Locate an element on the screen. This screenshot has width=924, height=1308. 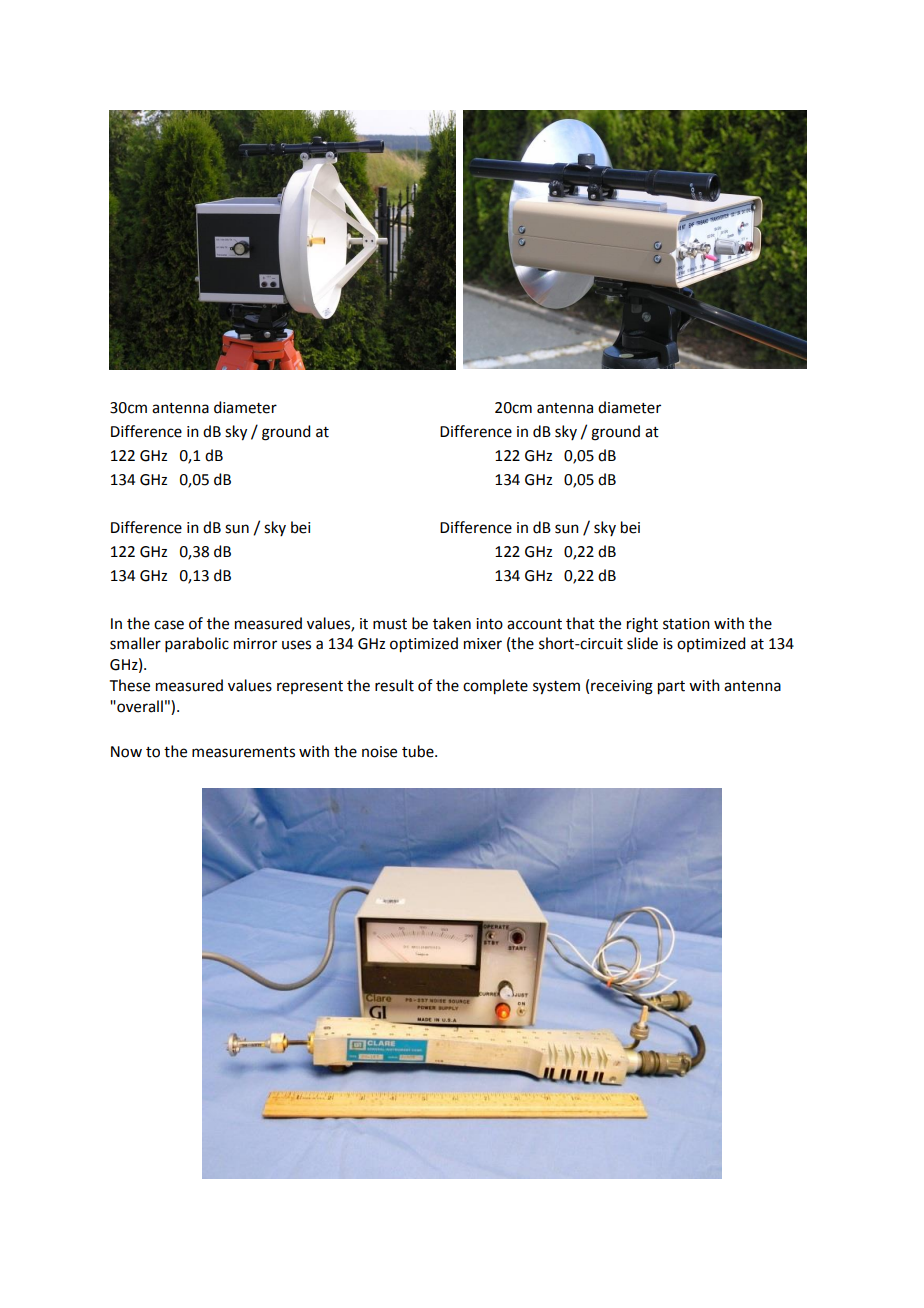
must is located at coordinates (390, 624).
